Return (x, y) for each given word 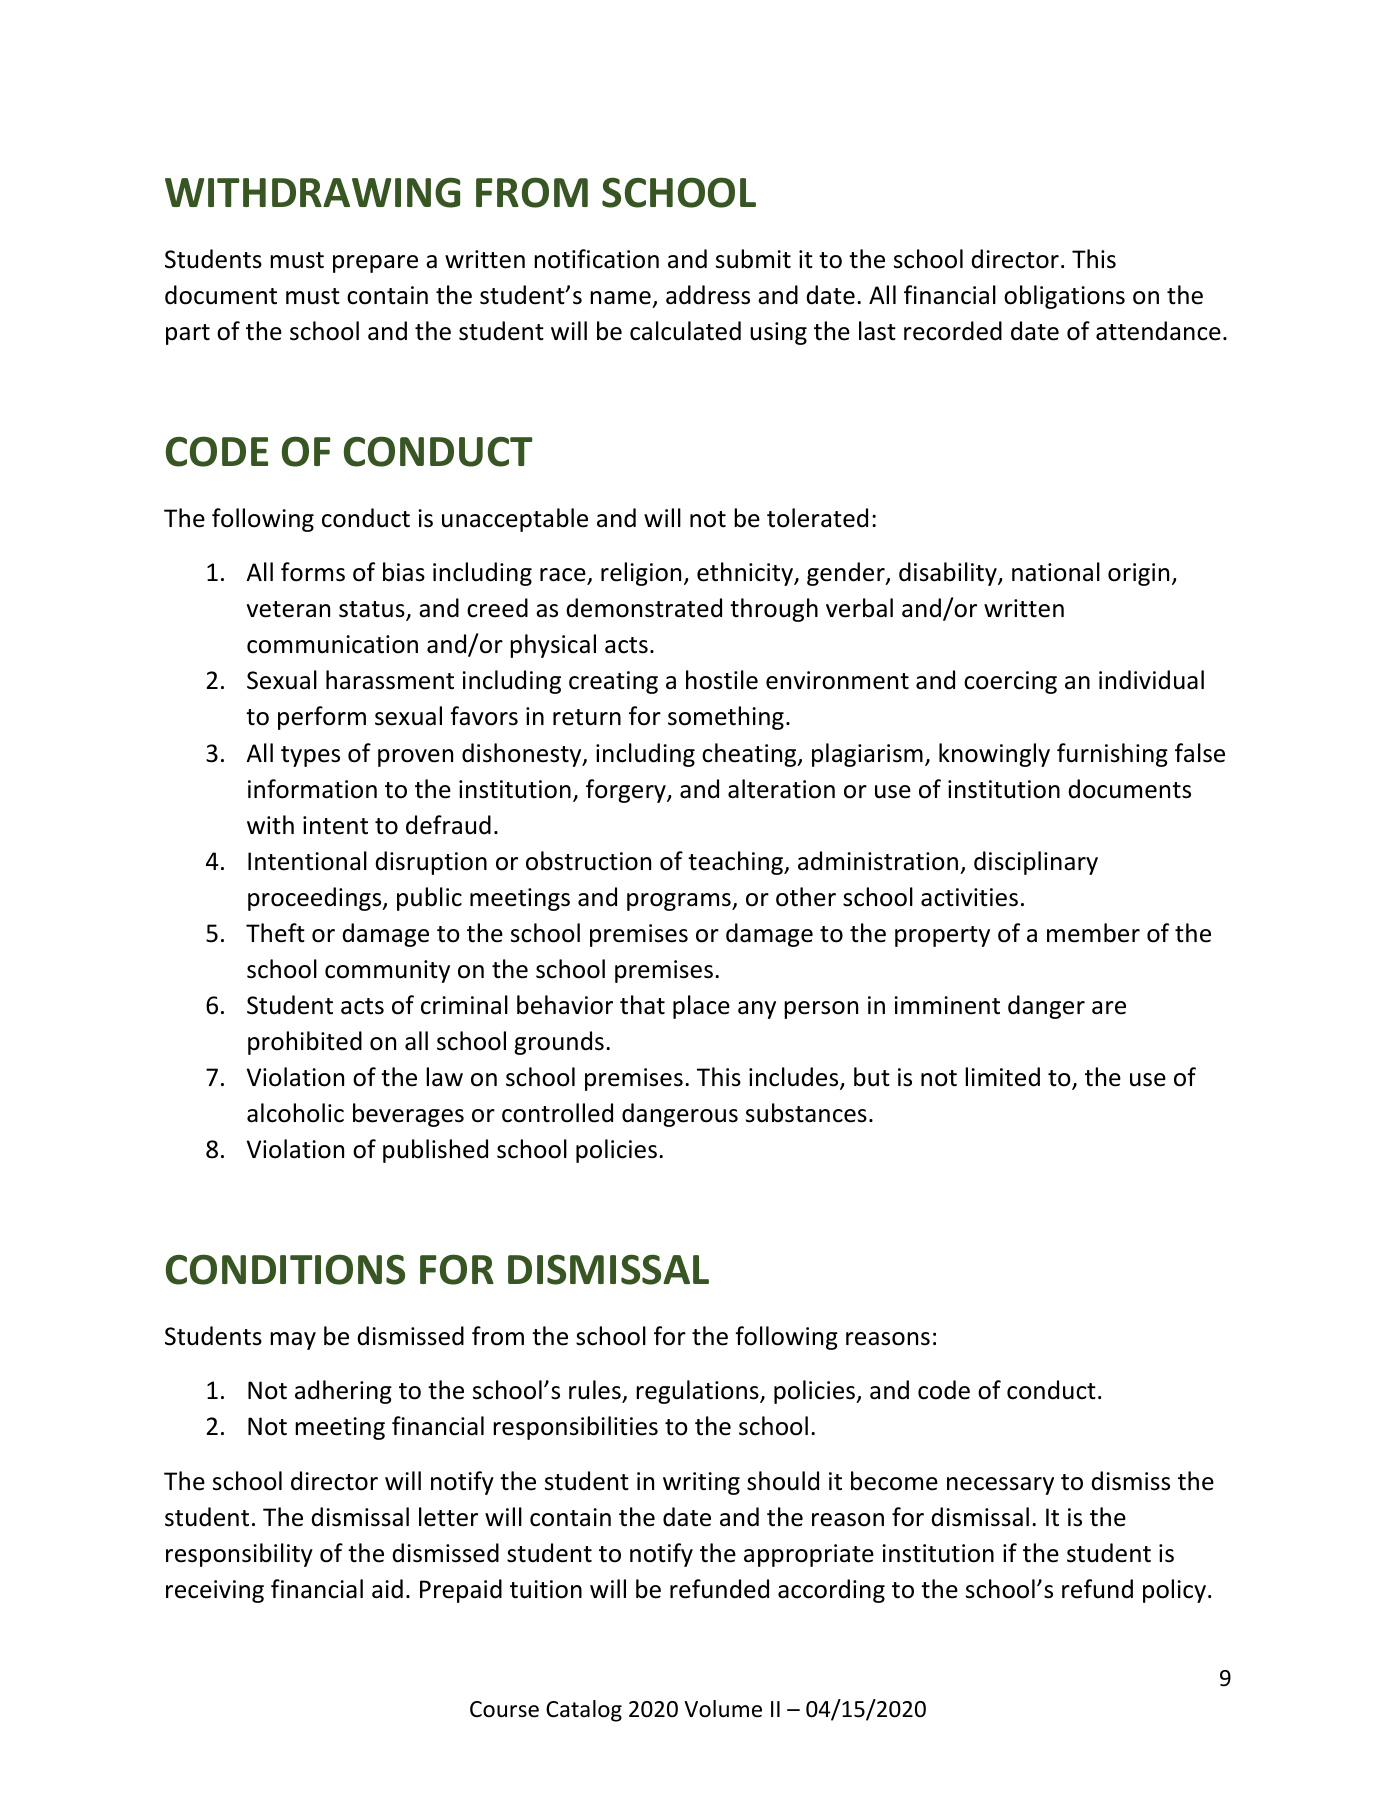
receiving (215, 1591)
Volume (723, 1709)
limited (1002, 1077)
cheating (750, 755)
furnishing (1112, 755)
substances (806, 1113)
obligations (1064, 297)
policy (1174, 1591)
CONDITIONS (285, 1269)
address (708, 295)
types (310, 756)
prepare (375, 264)
